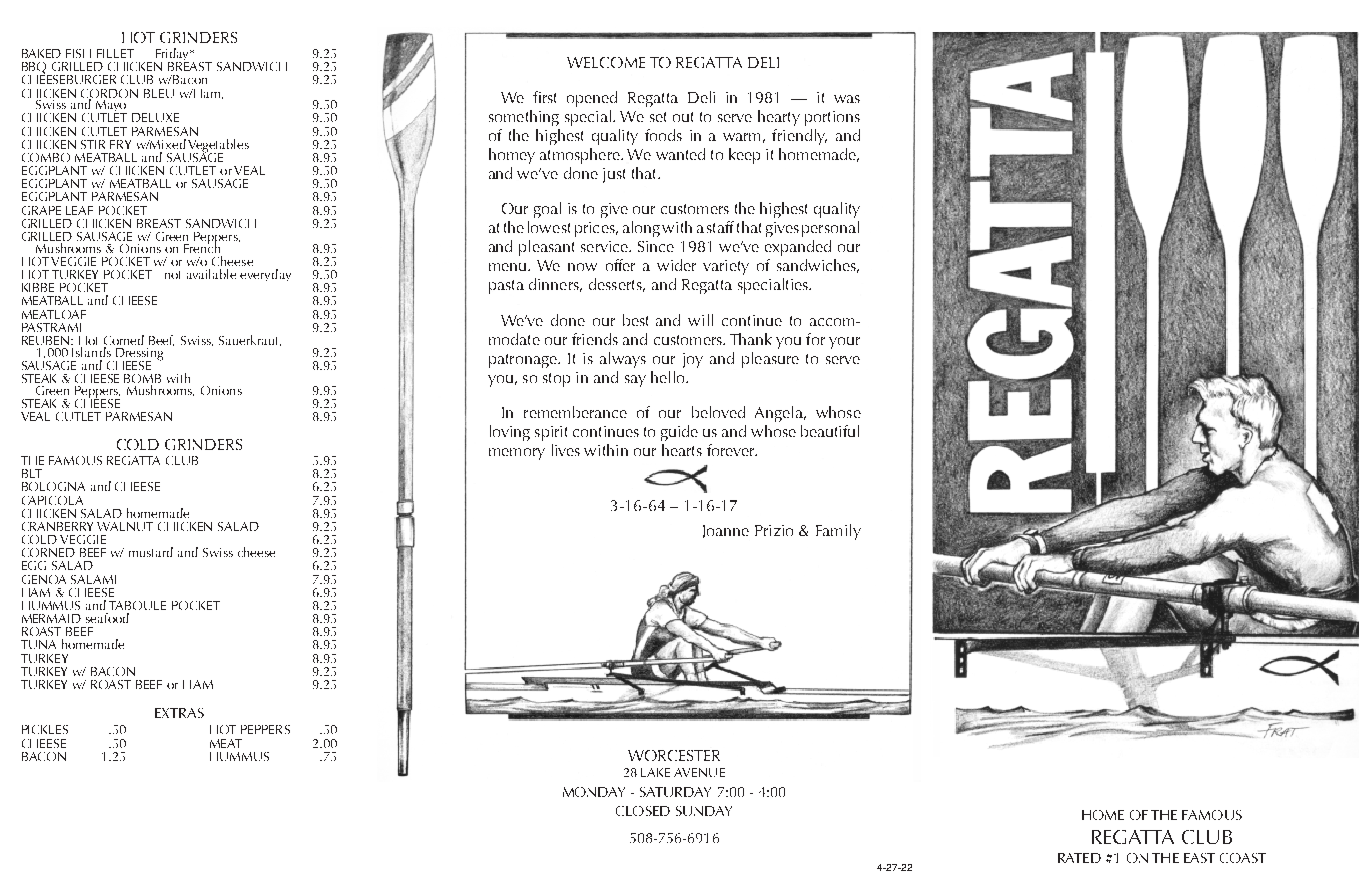 The height and width of the screenshot is (896, 1371). I want to click on was, so click(847, 99).
